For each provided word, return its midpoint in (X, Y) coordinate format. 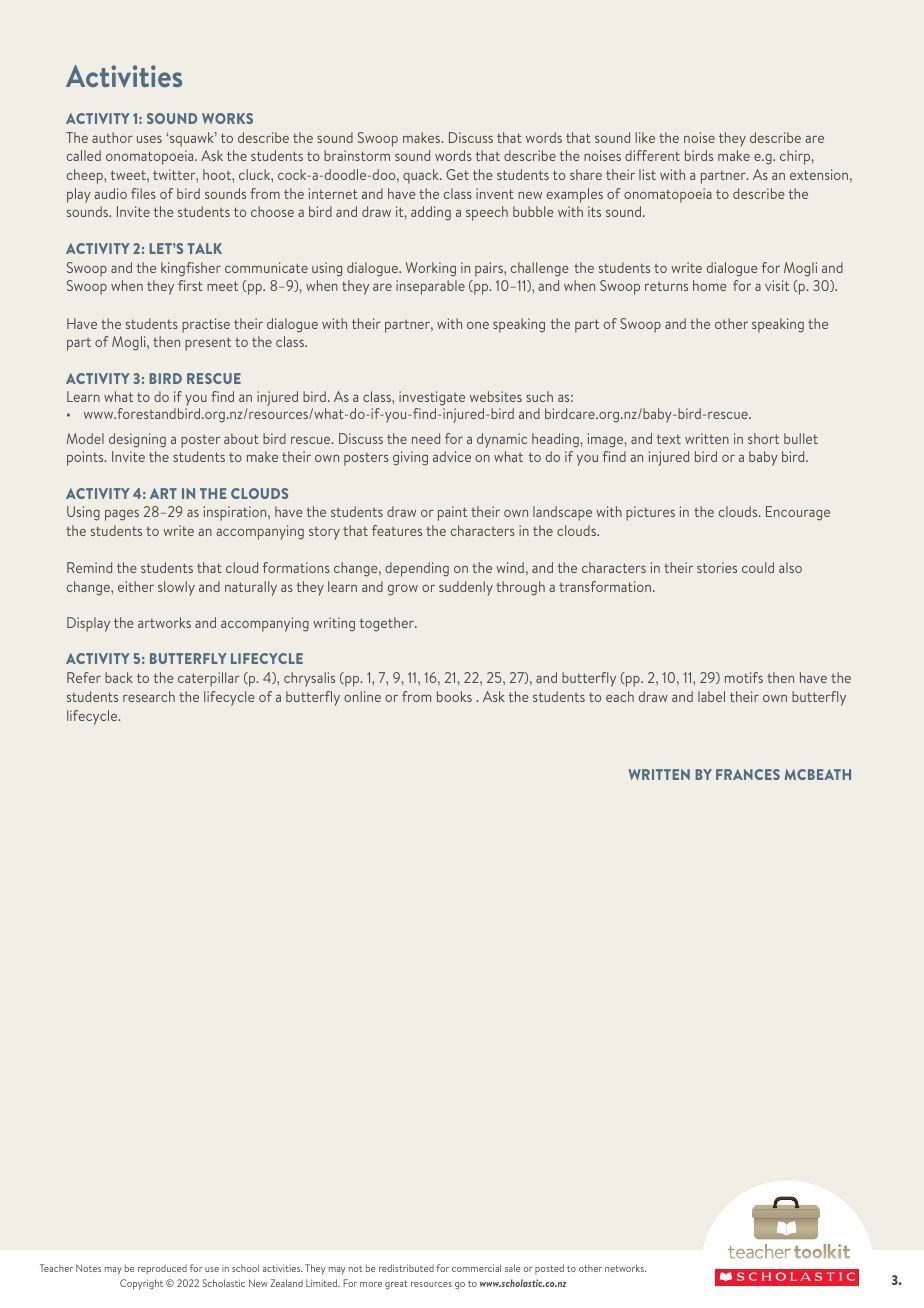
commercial (476, 1268)
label (711, 696)
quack (422, 176)
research (149, 696)
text (669, 439)
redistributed (406, 1268)
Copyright (141, 1284)
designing (137, 440)
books (454, 696)
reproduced (162, 1270)
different (652, 155)
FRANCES (748, 774)
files (143, 193)
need (426, 438)
